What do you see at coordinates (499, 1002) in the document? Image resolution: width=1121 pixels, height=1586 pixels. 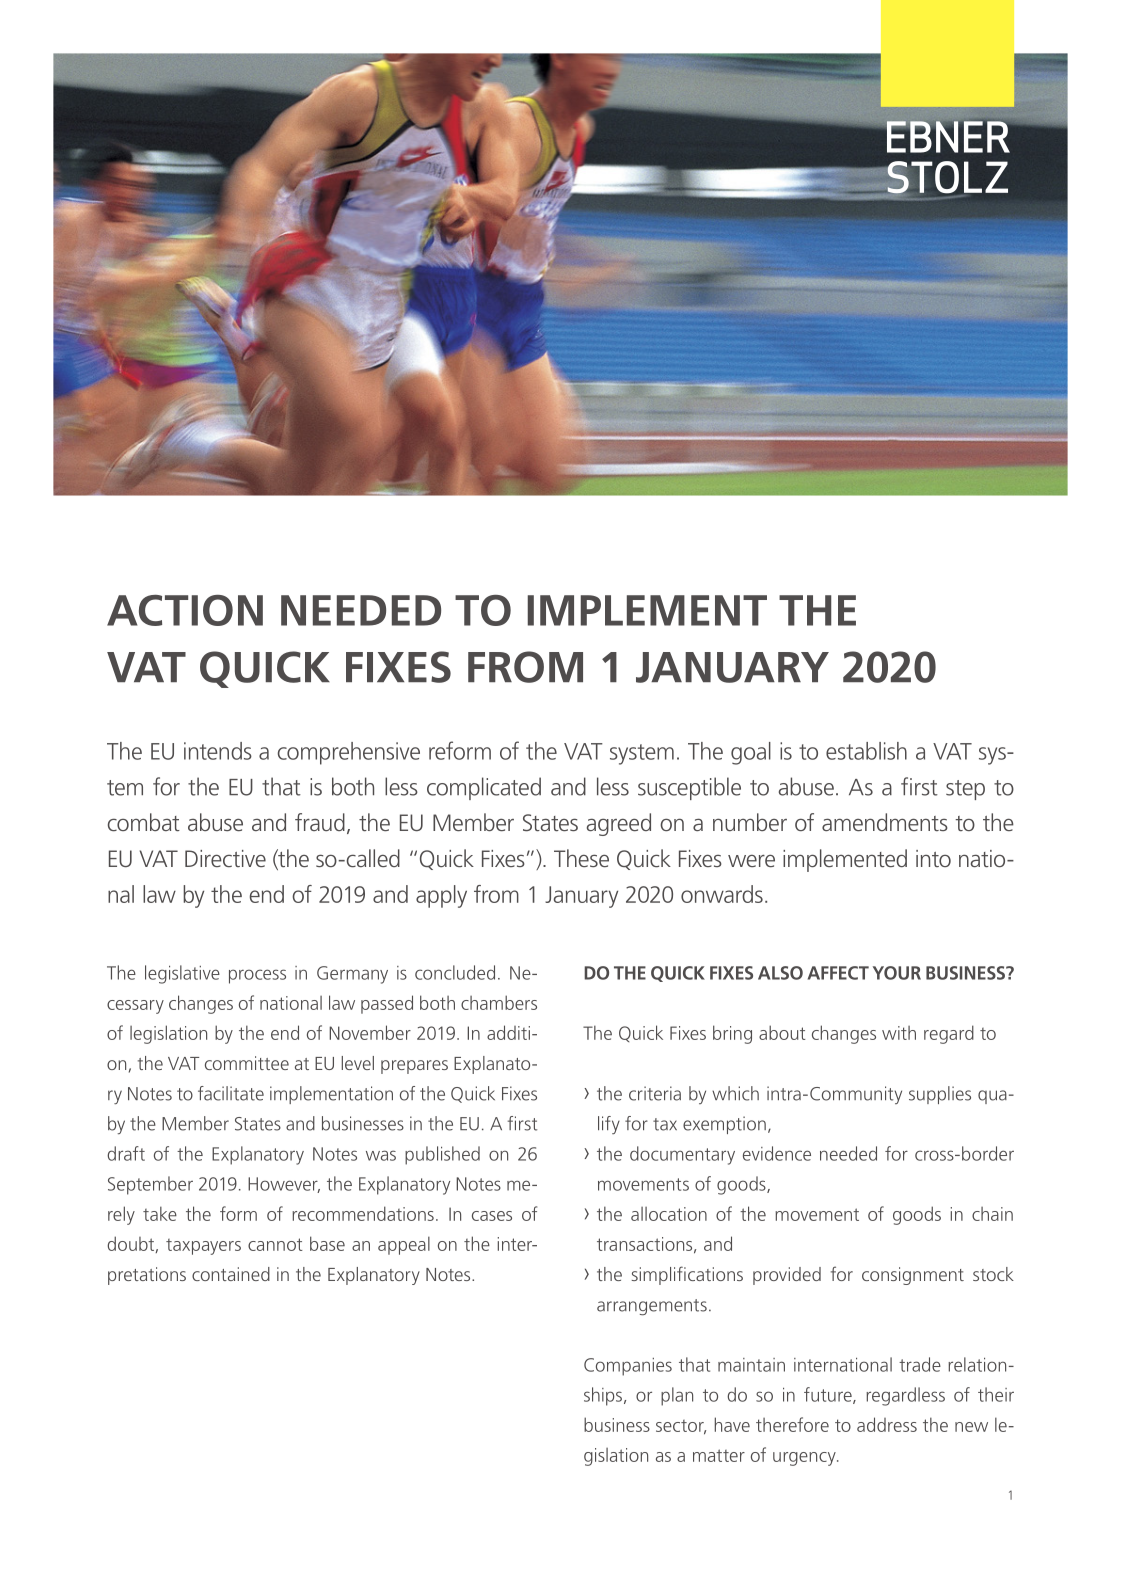 I see `chambers` at bounding box center [499, 1002].
